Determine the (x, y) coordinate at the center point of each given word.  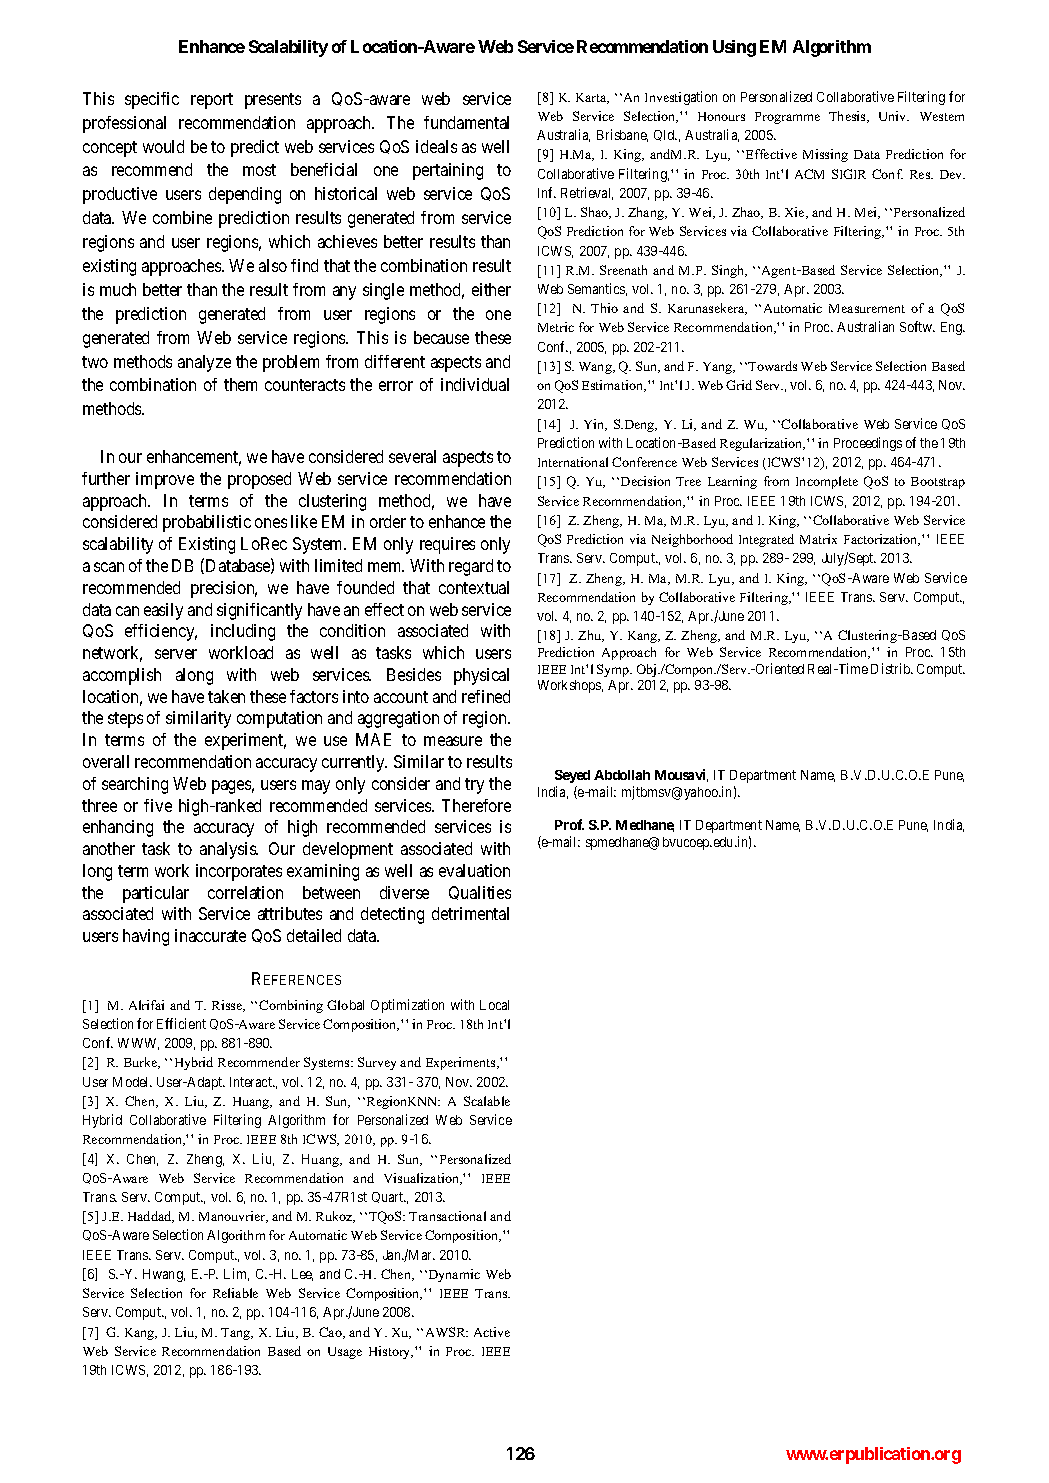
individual (475, 384)
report (212, 101)
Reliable (235, 1293)
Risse (228, 1006)
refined (486, 696)
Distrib (891, 668)
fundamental (466, 122)
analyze (204, 363)
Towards (772, 366)
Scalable (487, 1101)
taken (226, 696)
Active (492, 1332)
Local (494, 1005)
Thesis (848, 117)
